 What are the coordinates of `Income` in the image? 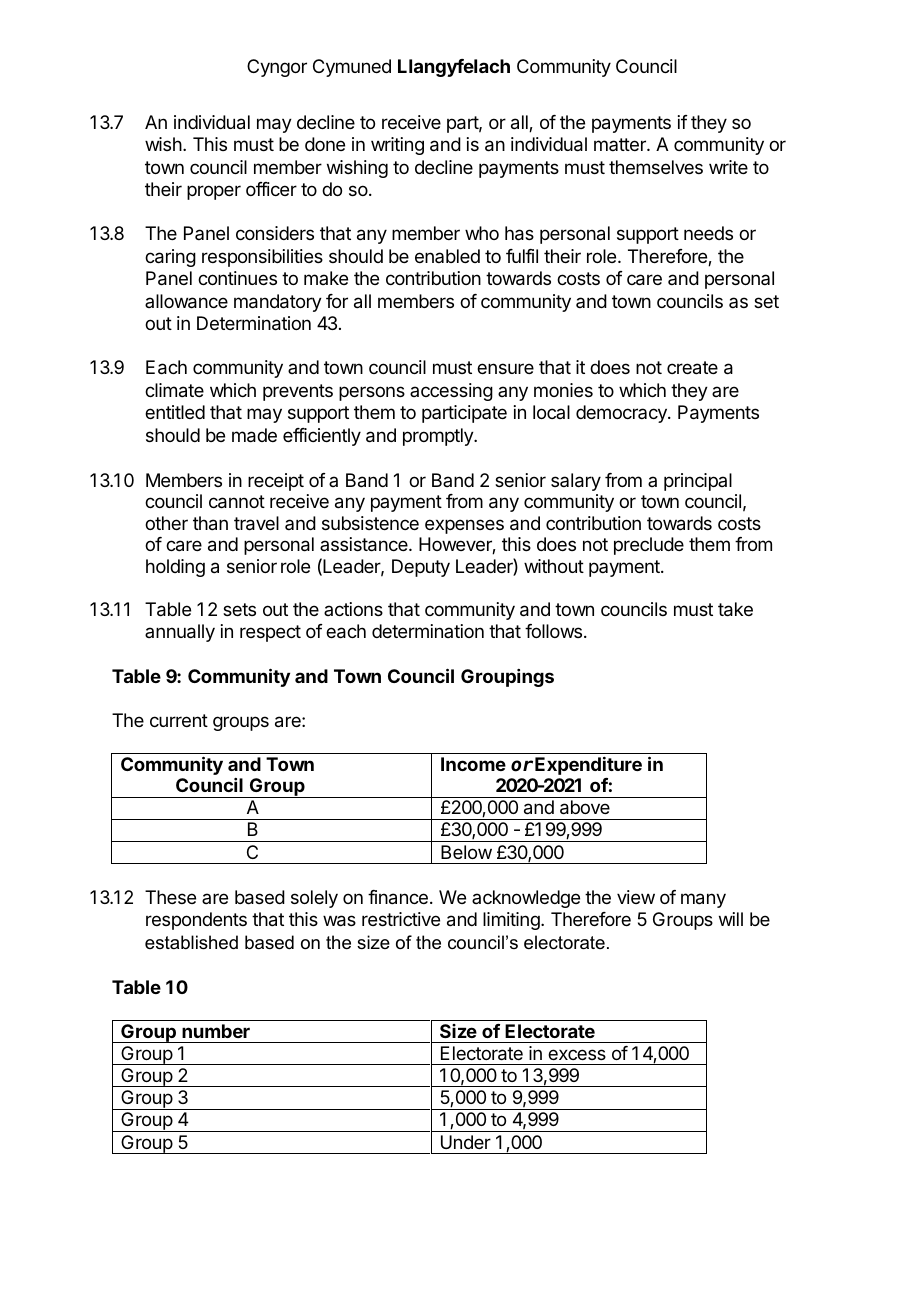 It's located at (473, 764).
